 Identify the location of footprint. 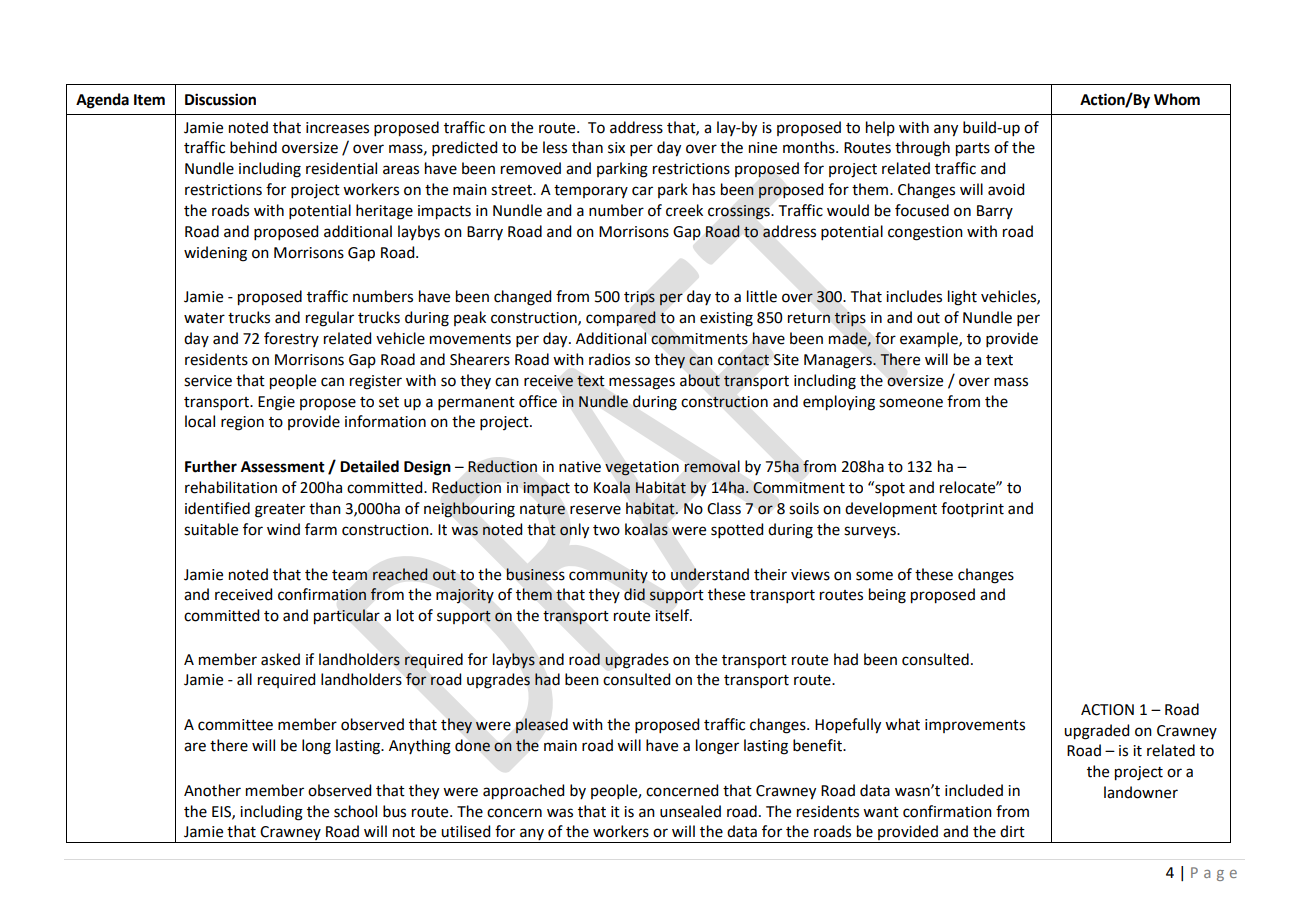
(972, 509).
